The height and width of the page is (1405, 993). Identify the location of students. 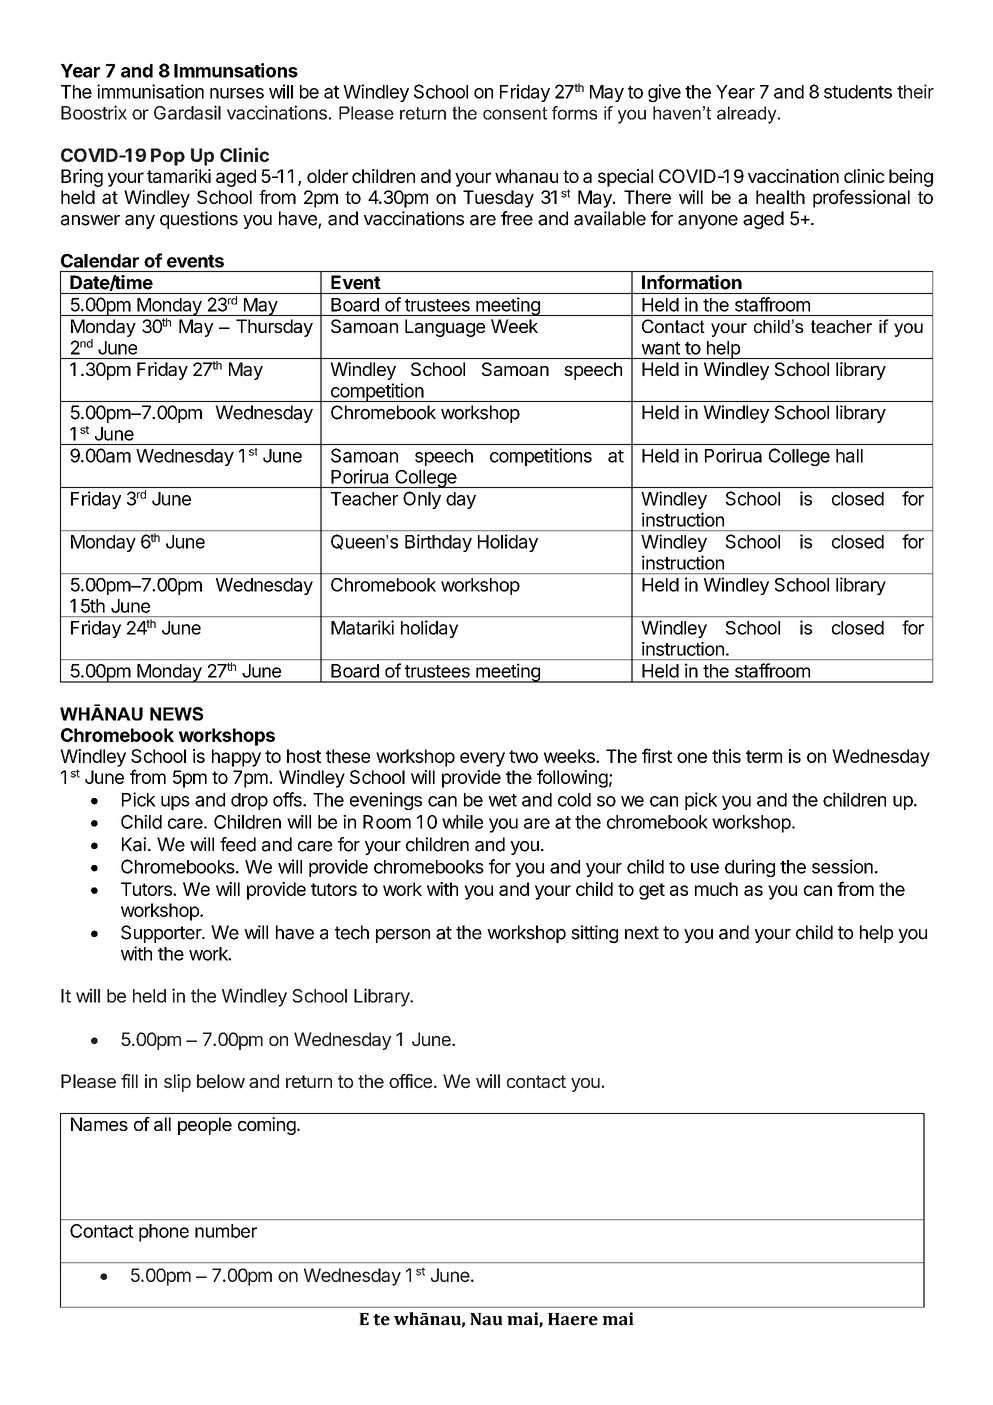
(858, 92).
